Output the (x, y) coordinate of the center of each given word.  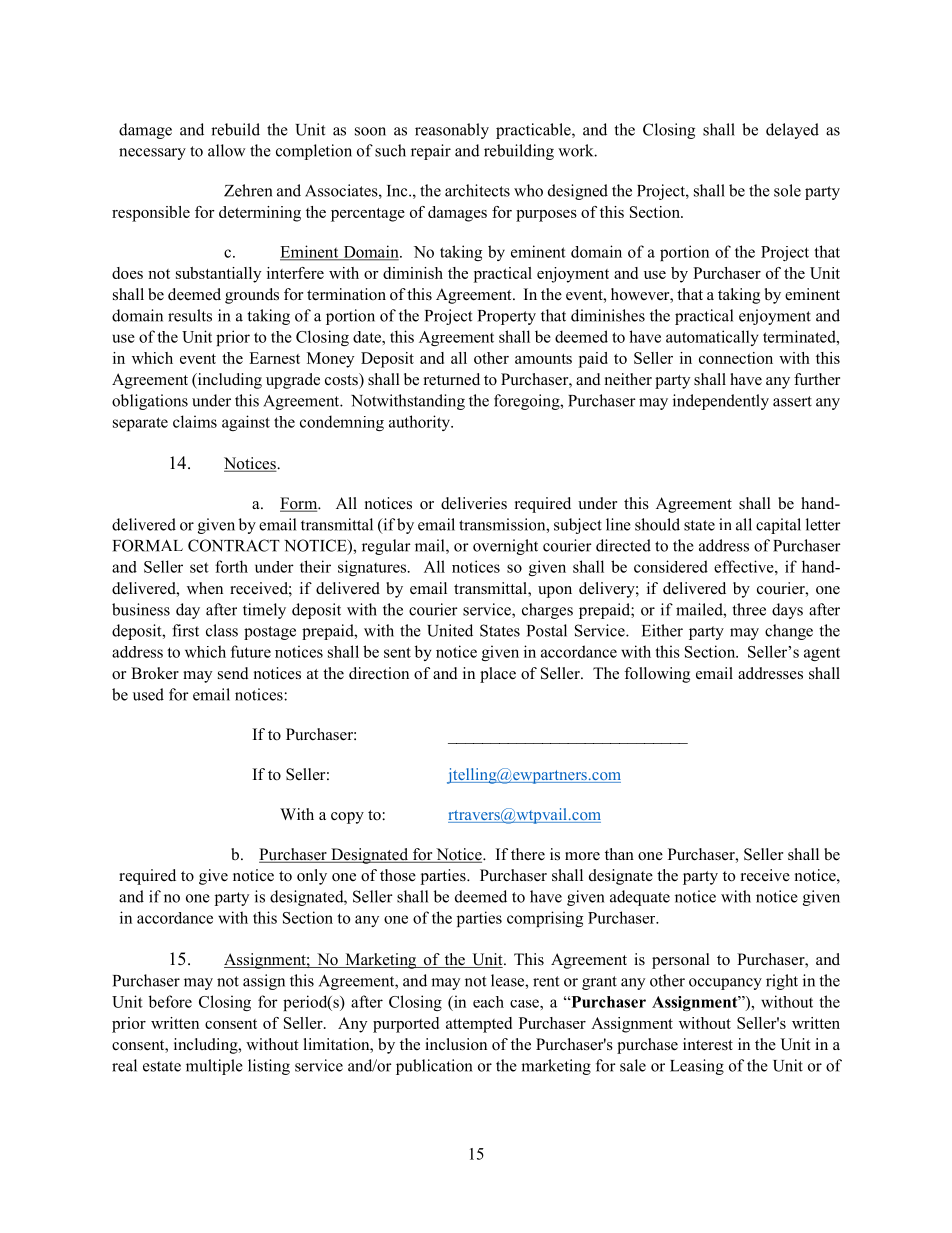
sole (787, 190)
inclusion (456, 1044)
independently (721, 402)
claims (195, 421)
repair (431, 152)
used (148, 694)
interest (708, 1044)
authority (420, 423)
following (657, 675)
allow (227, 150)
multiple (214, 1067)
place (498, 675)
